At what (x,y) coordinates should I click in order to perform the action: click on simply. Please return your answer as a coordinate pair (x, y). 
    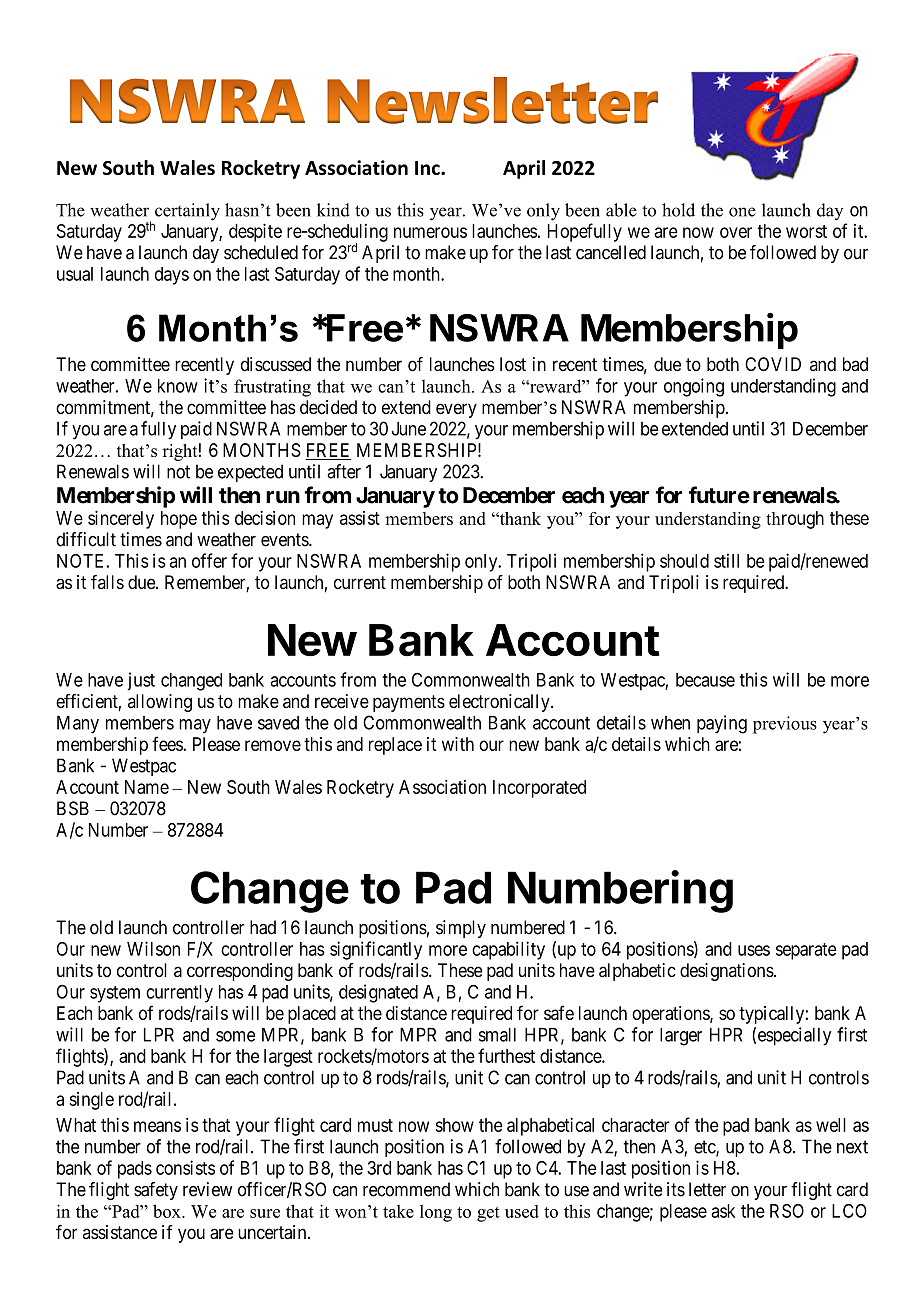
    Looking at the image, I should click on (461, 929).
